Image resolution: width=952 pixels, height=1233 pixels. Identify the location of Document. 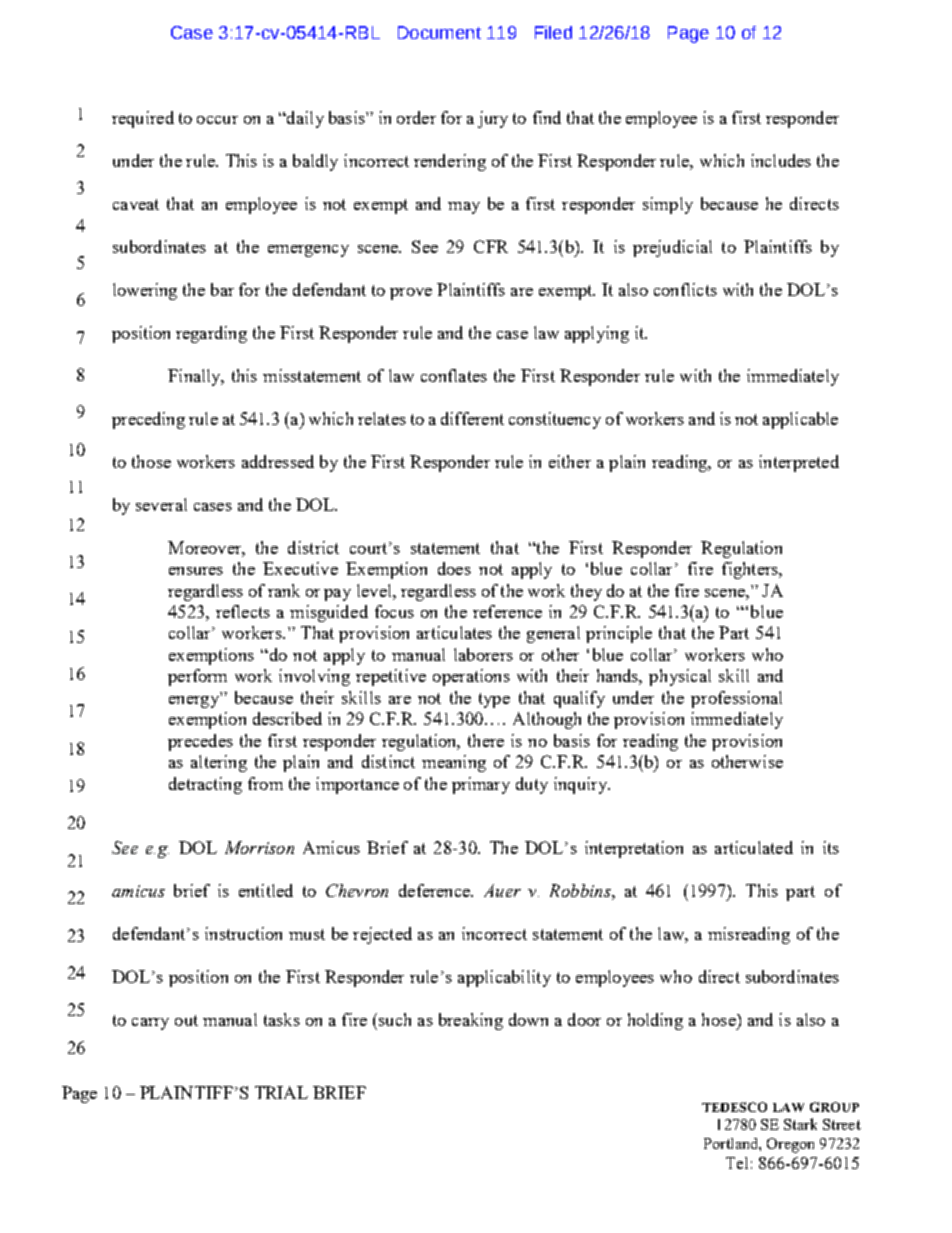
(439, 32).
